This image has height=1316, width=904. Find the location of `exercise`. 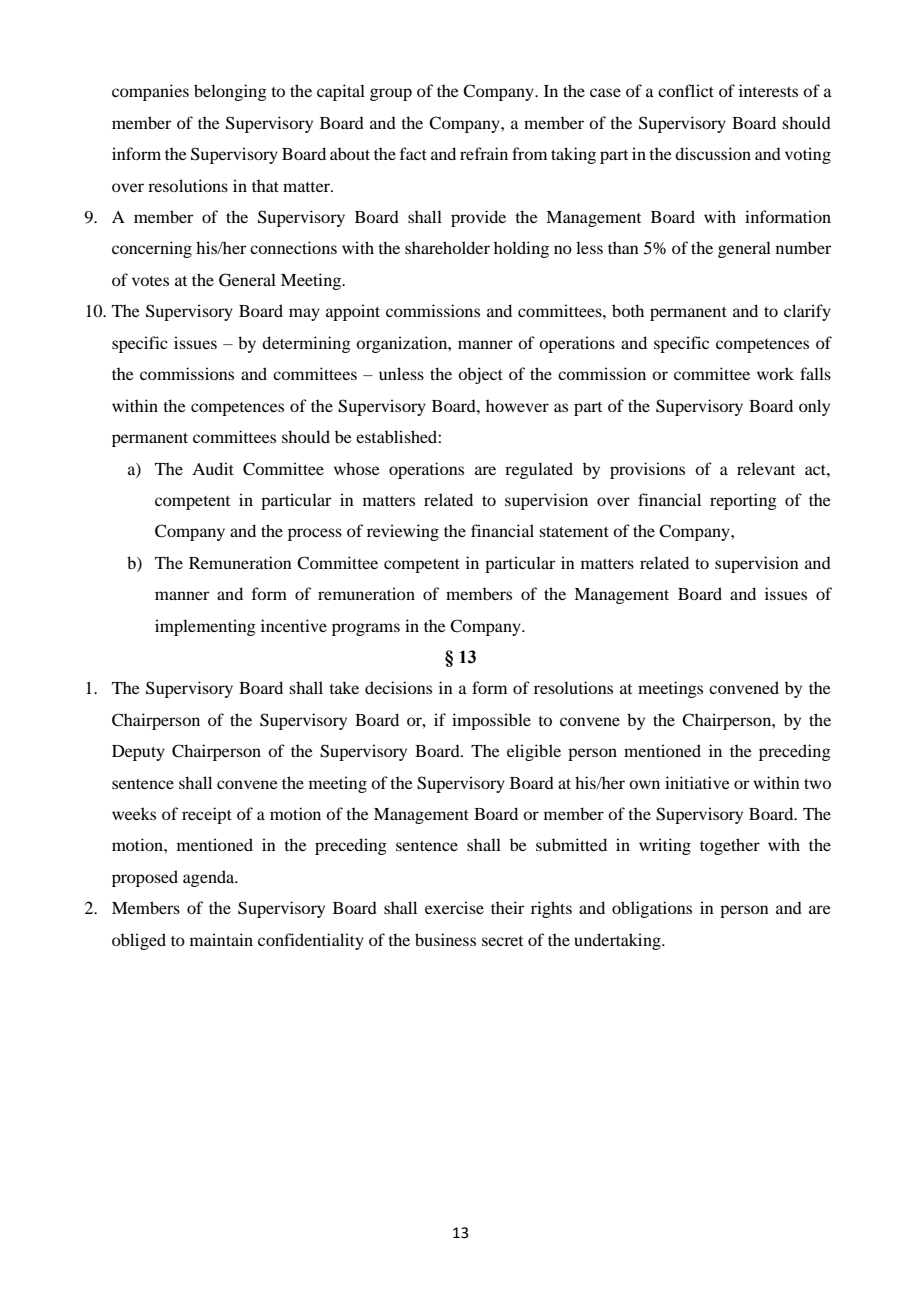

exercise is located at coordinates (454, 907).
